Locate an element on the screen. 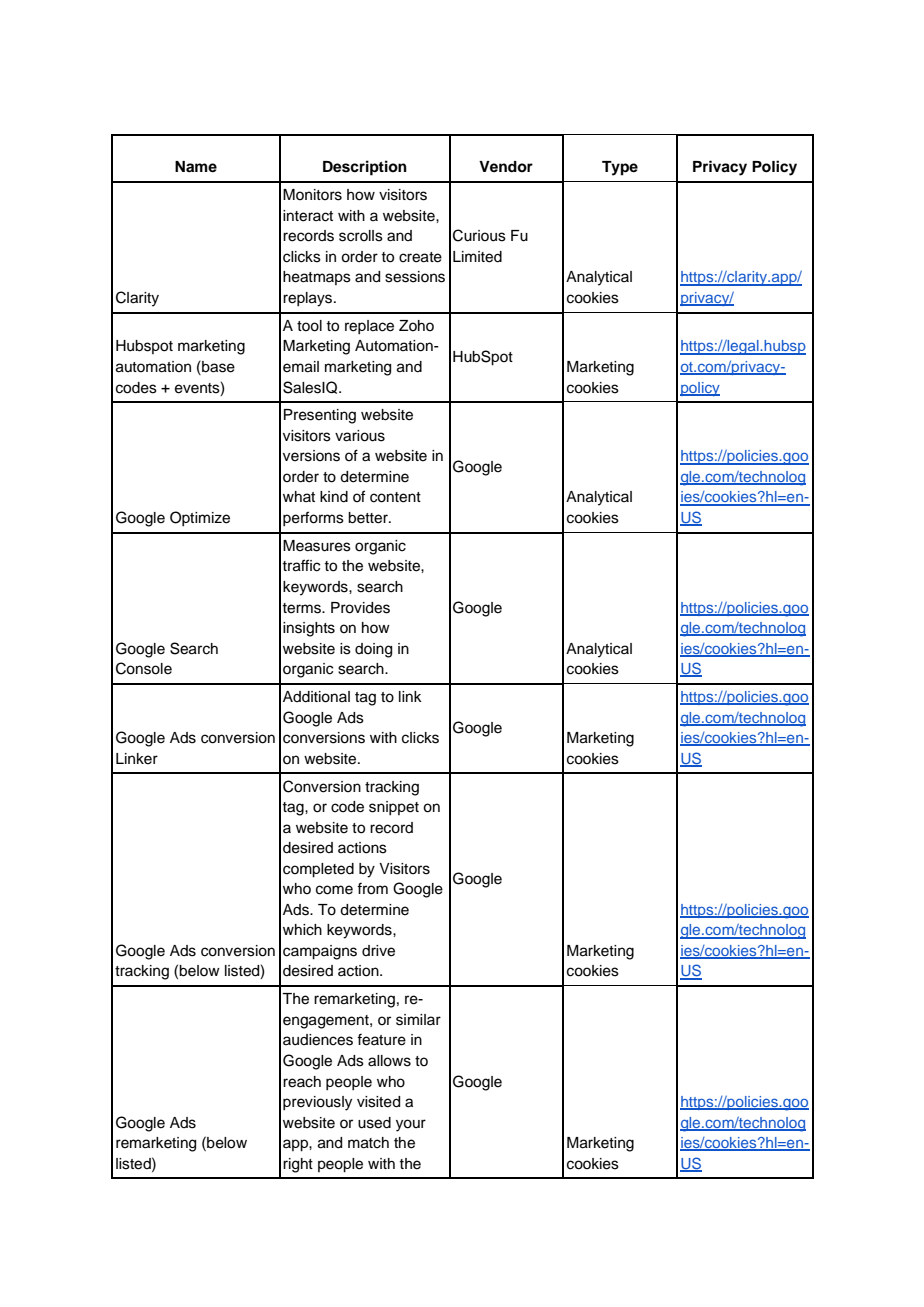  similar is located at coordinates (418, 1020).
